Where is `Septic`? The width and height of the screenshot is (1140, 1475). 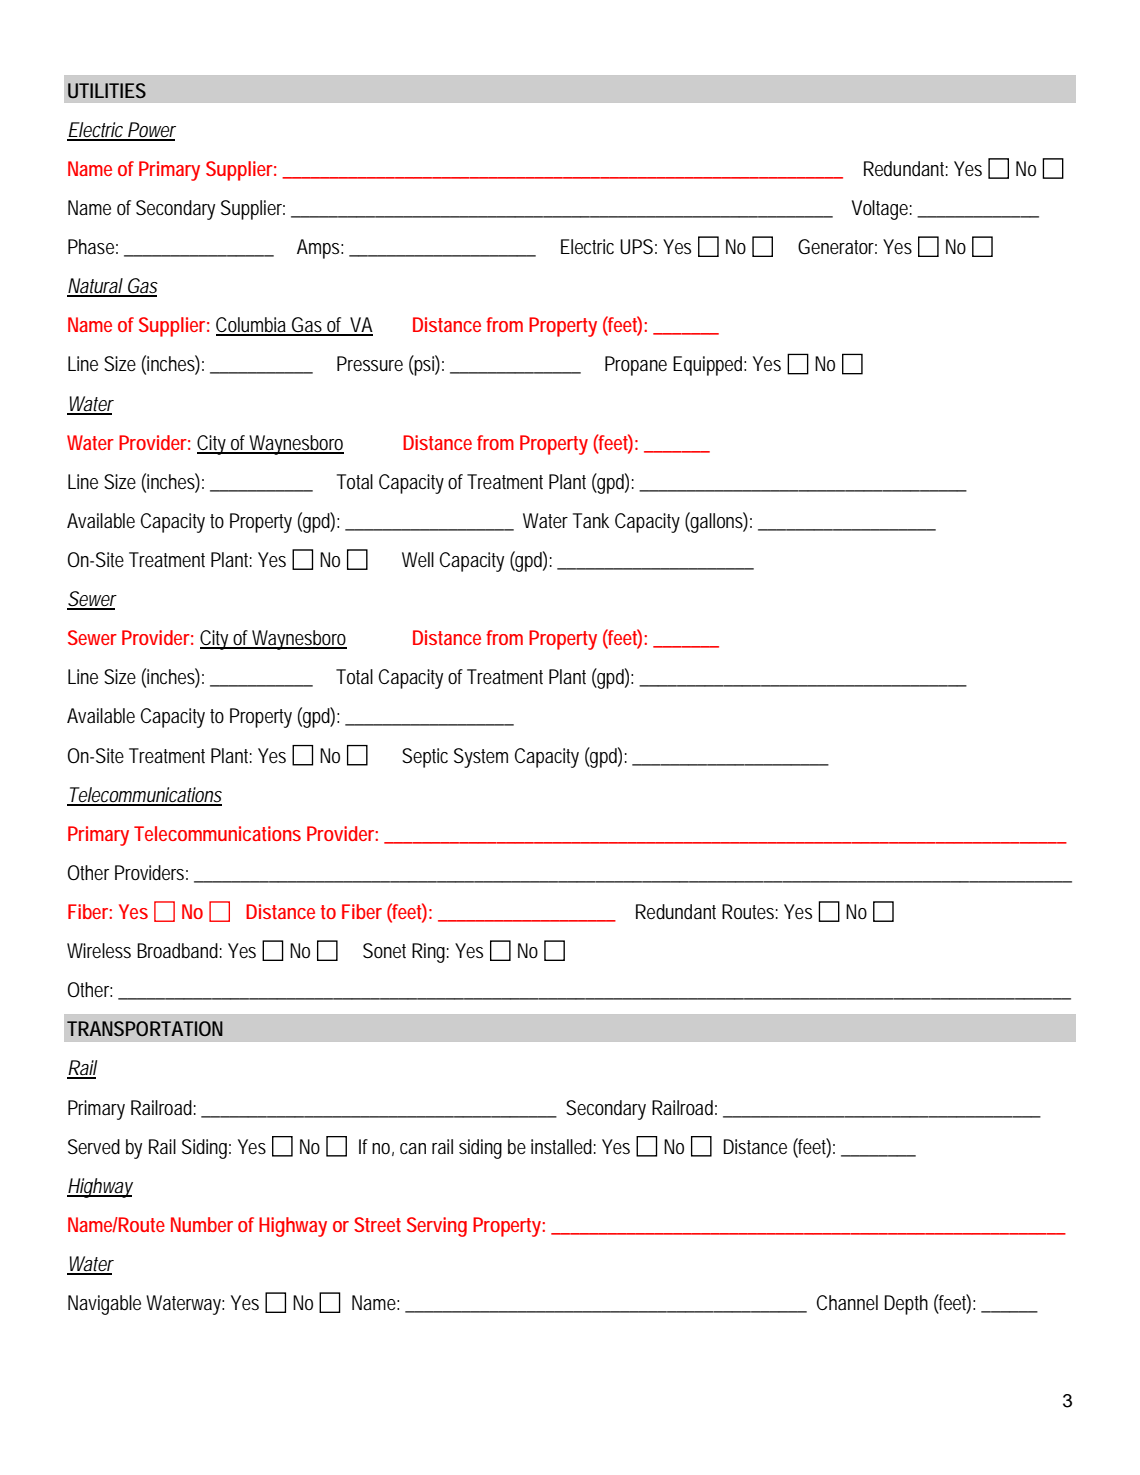 Septic is located at coordinates (425, 758).
